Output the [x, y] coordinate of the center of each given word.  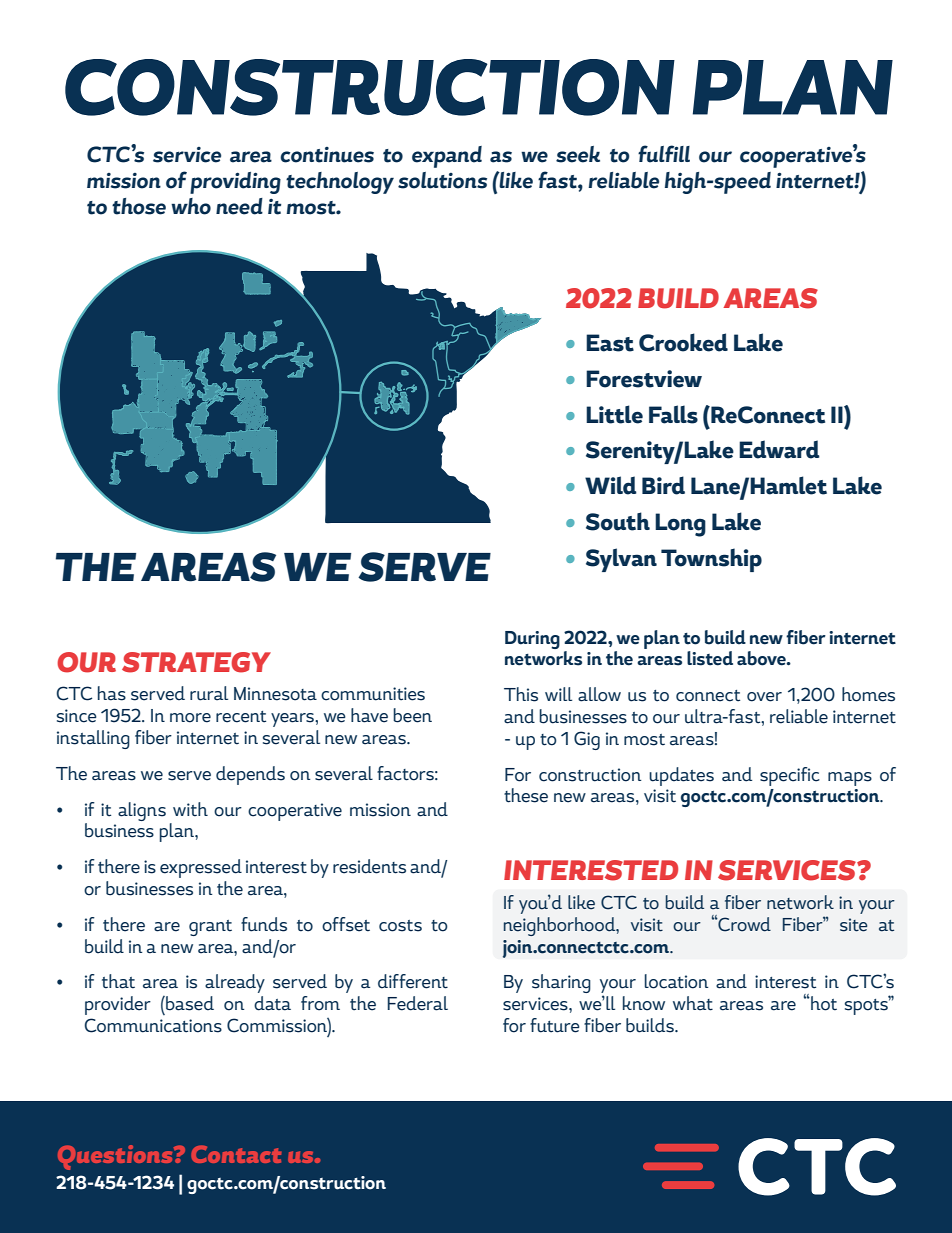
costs [400, 926]
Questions [116, 1157]
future [555, 1025]
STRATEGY [196, 662]
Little [614, 414]
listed [710, 658]
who [191, 206]
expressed [201, 868]
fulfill [664, 154]
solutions [442, 180]
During [532, 640]
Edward [779, 449]
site [853, 925]
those [139, 206]
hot [823, 1003]
